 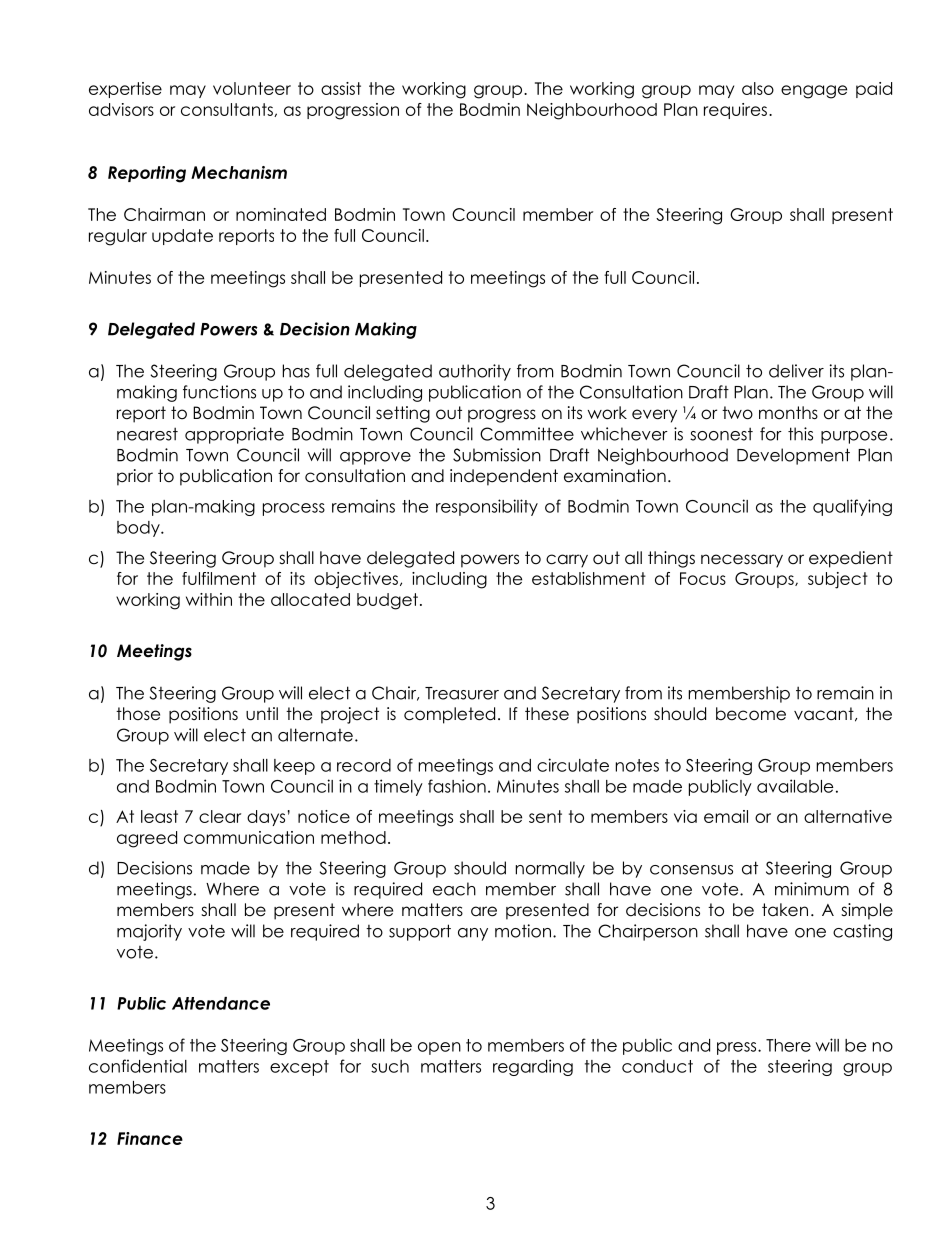 I want to click on consultants, so click(x=228, y=110).
